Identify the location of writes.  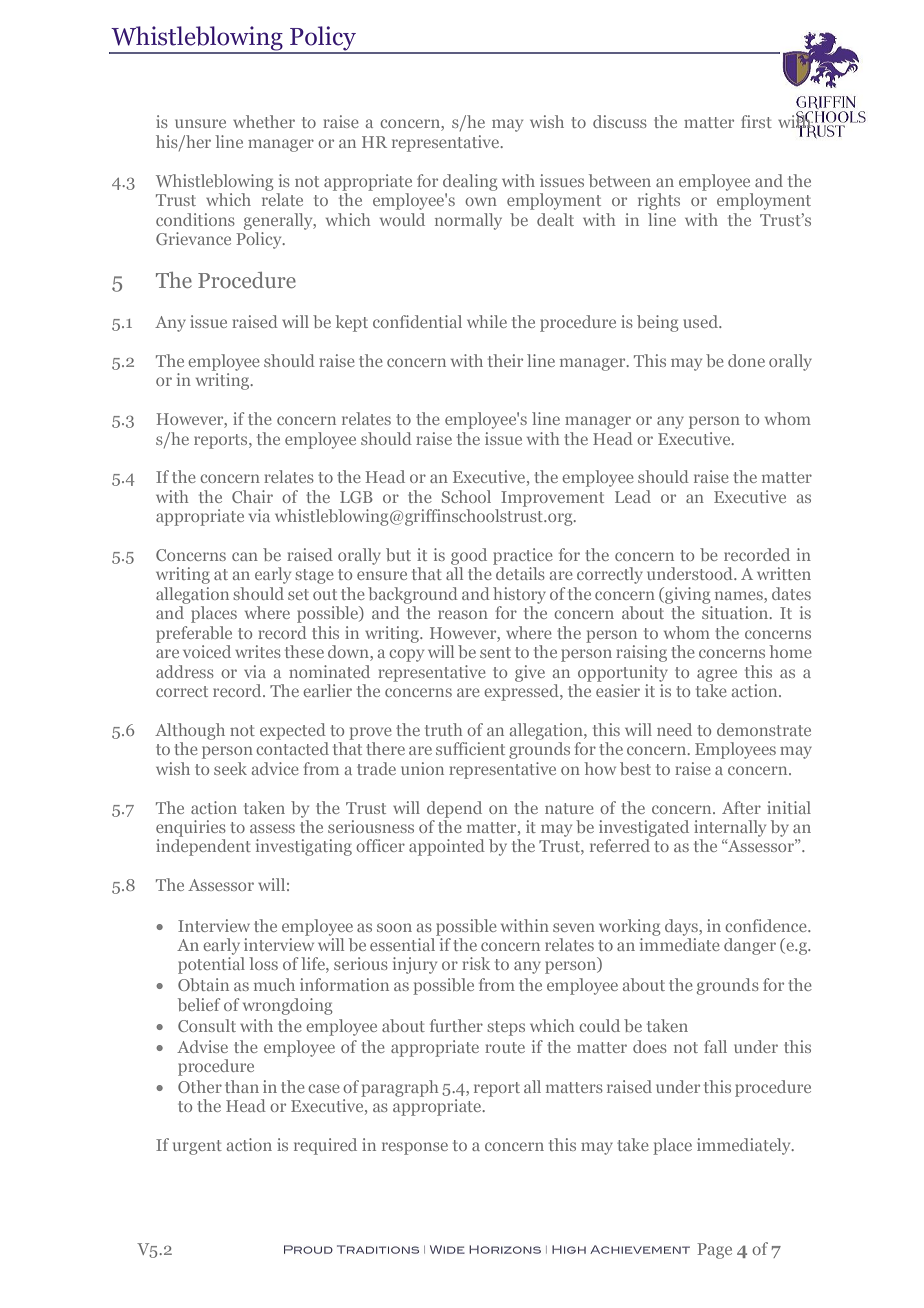
(258, 651).
